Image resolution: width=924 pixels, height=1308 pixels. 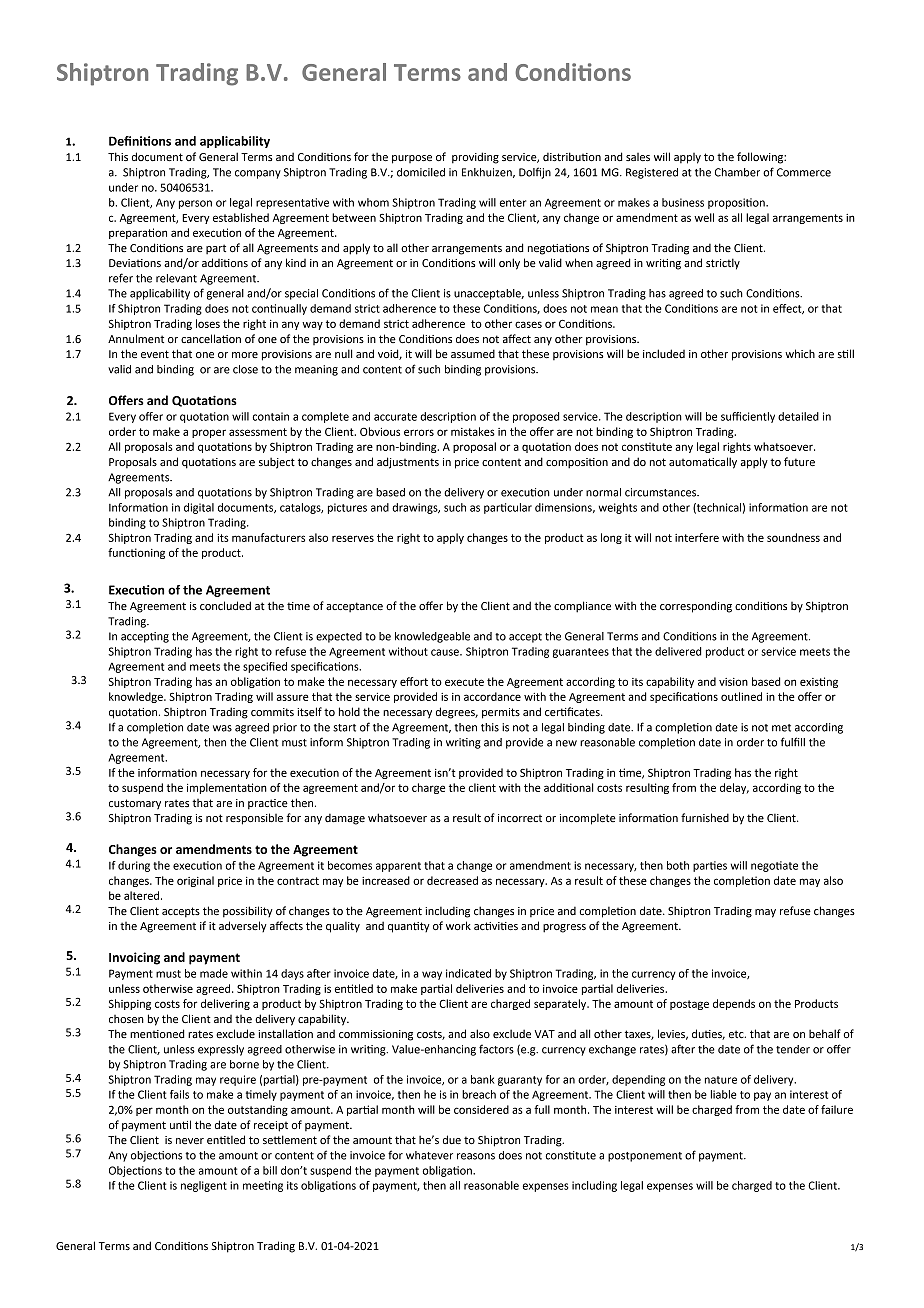 I want to click on activities, so click(x=496, y=926).
